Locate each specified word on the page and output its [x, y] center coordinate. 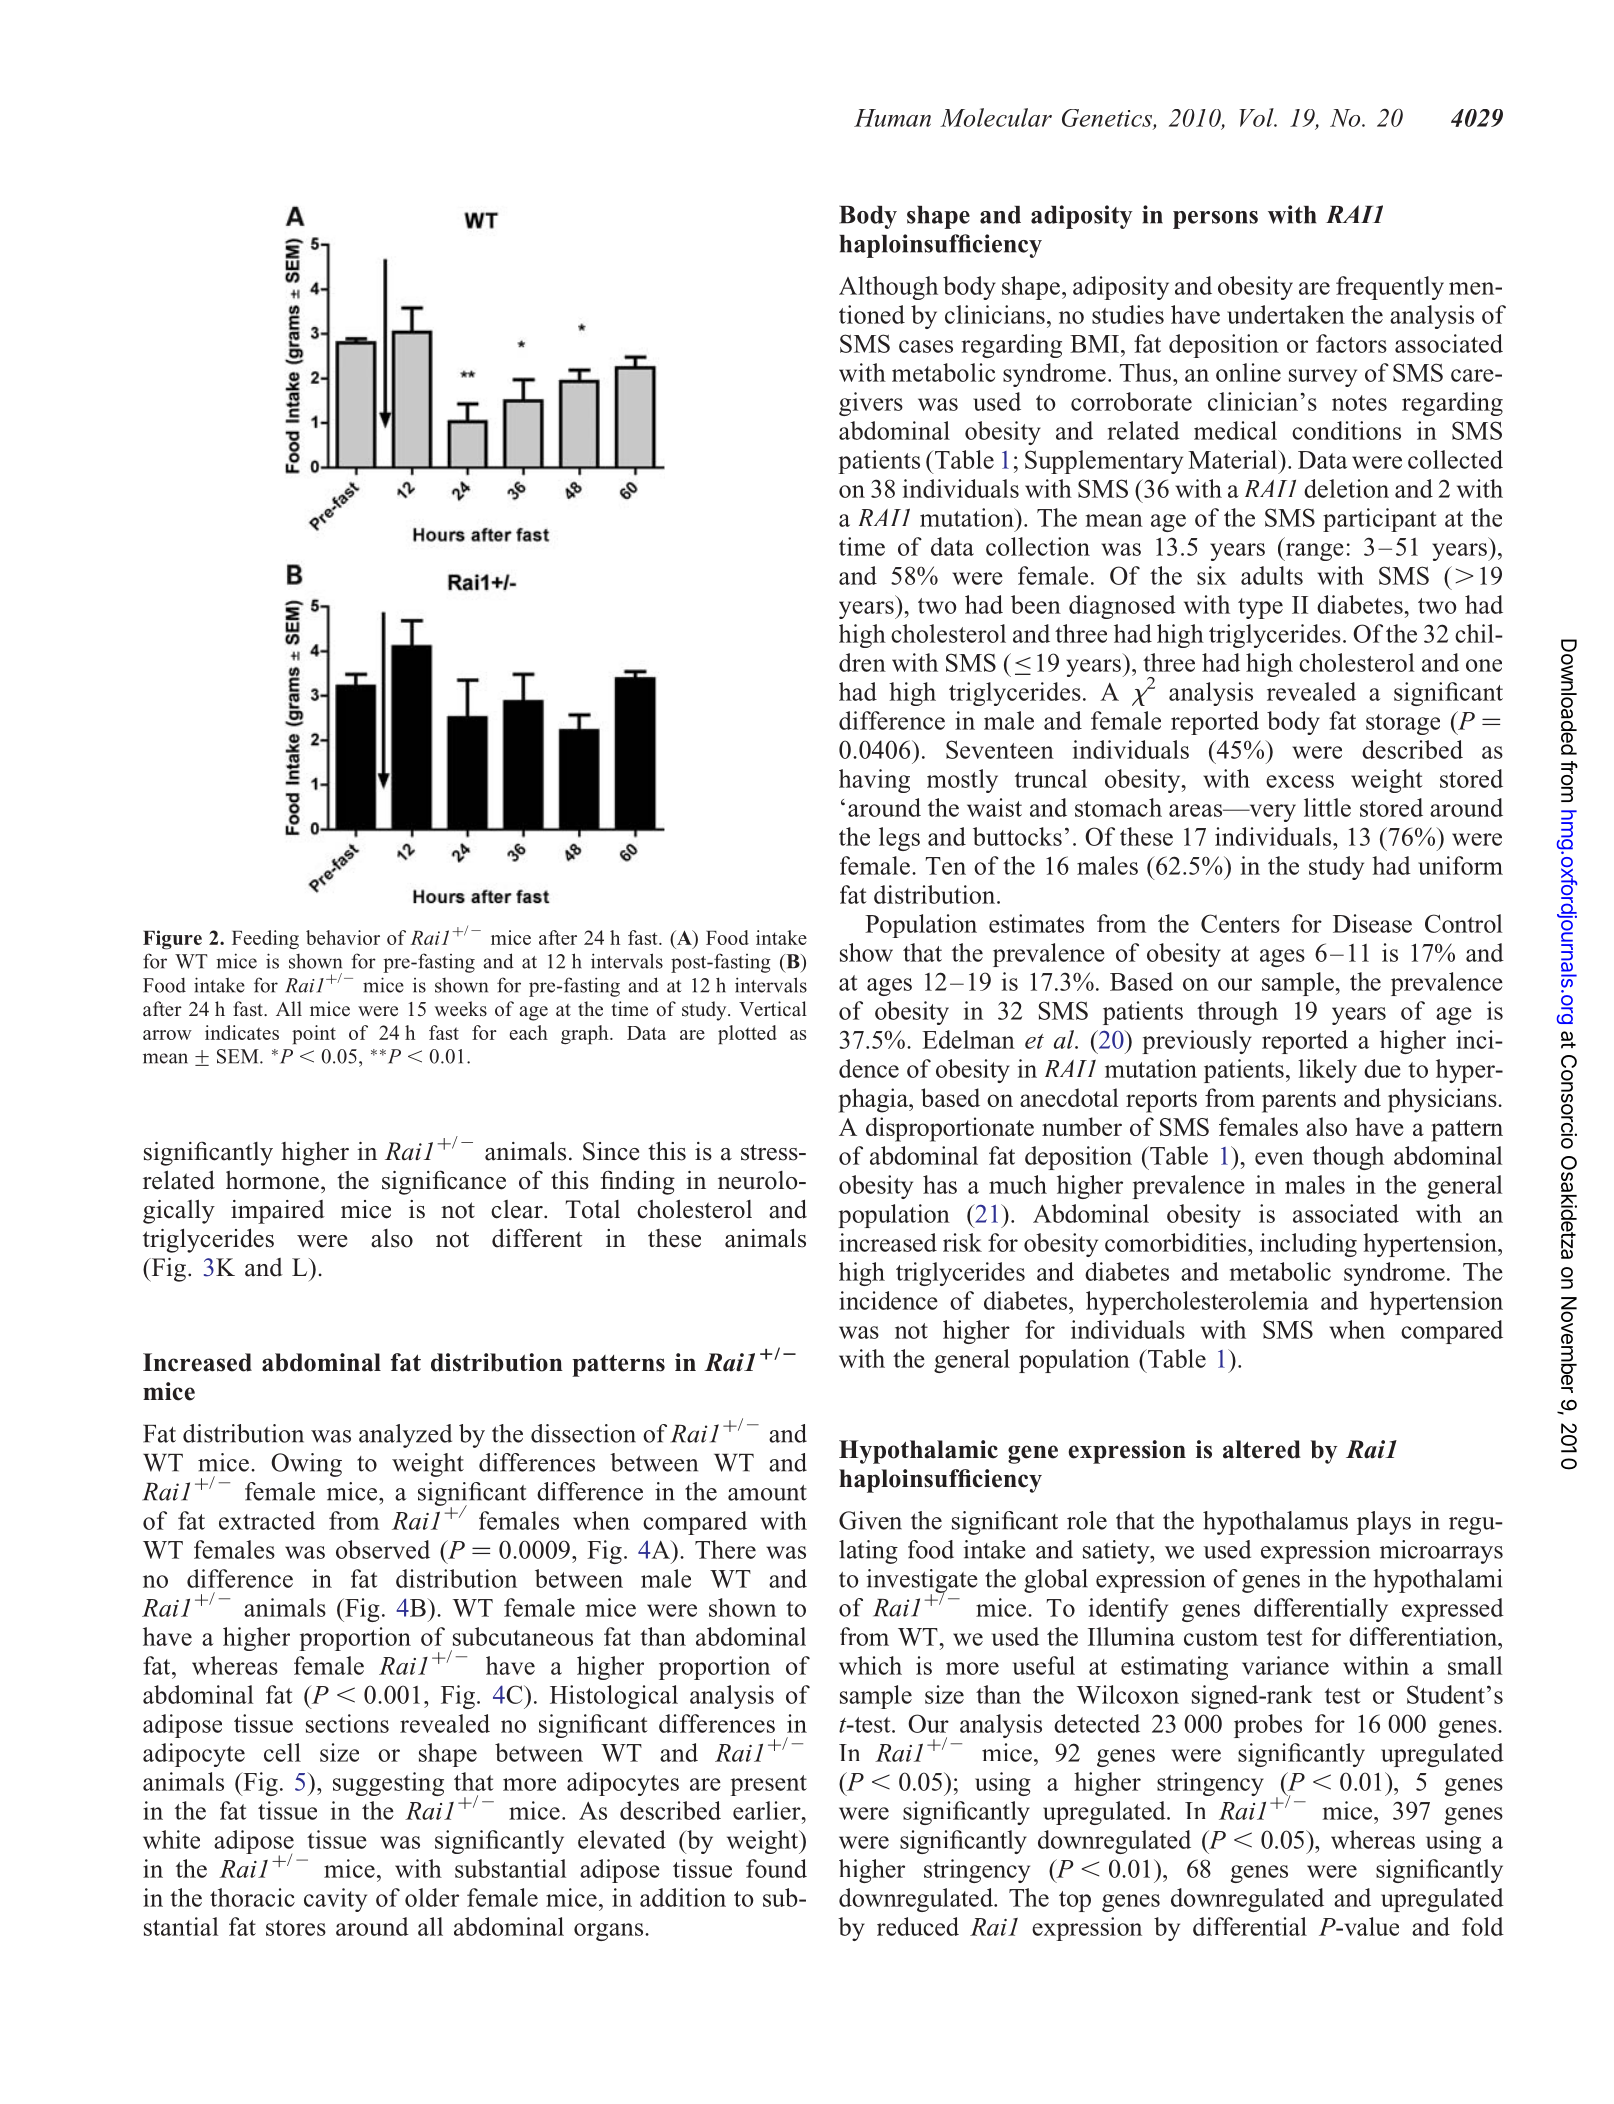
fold [1483, 1926]
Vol [1258, 117]
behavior [343, 937]
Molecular [996, 117]
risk [962, 1242]
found [776, 1868]
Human [892, 118]
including [1308, 1245]
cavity [335, 1900]
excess [1300, 781]
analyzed [405, 1436]
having [874, 781]
